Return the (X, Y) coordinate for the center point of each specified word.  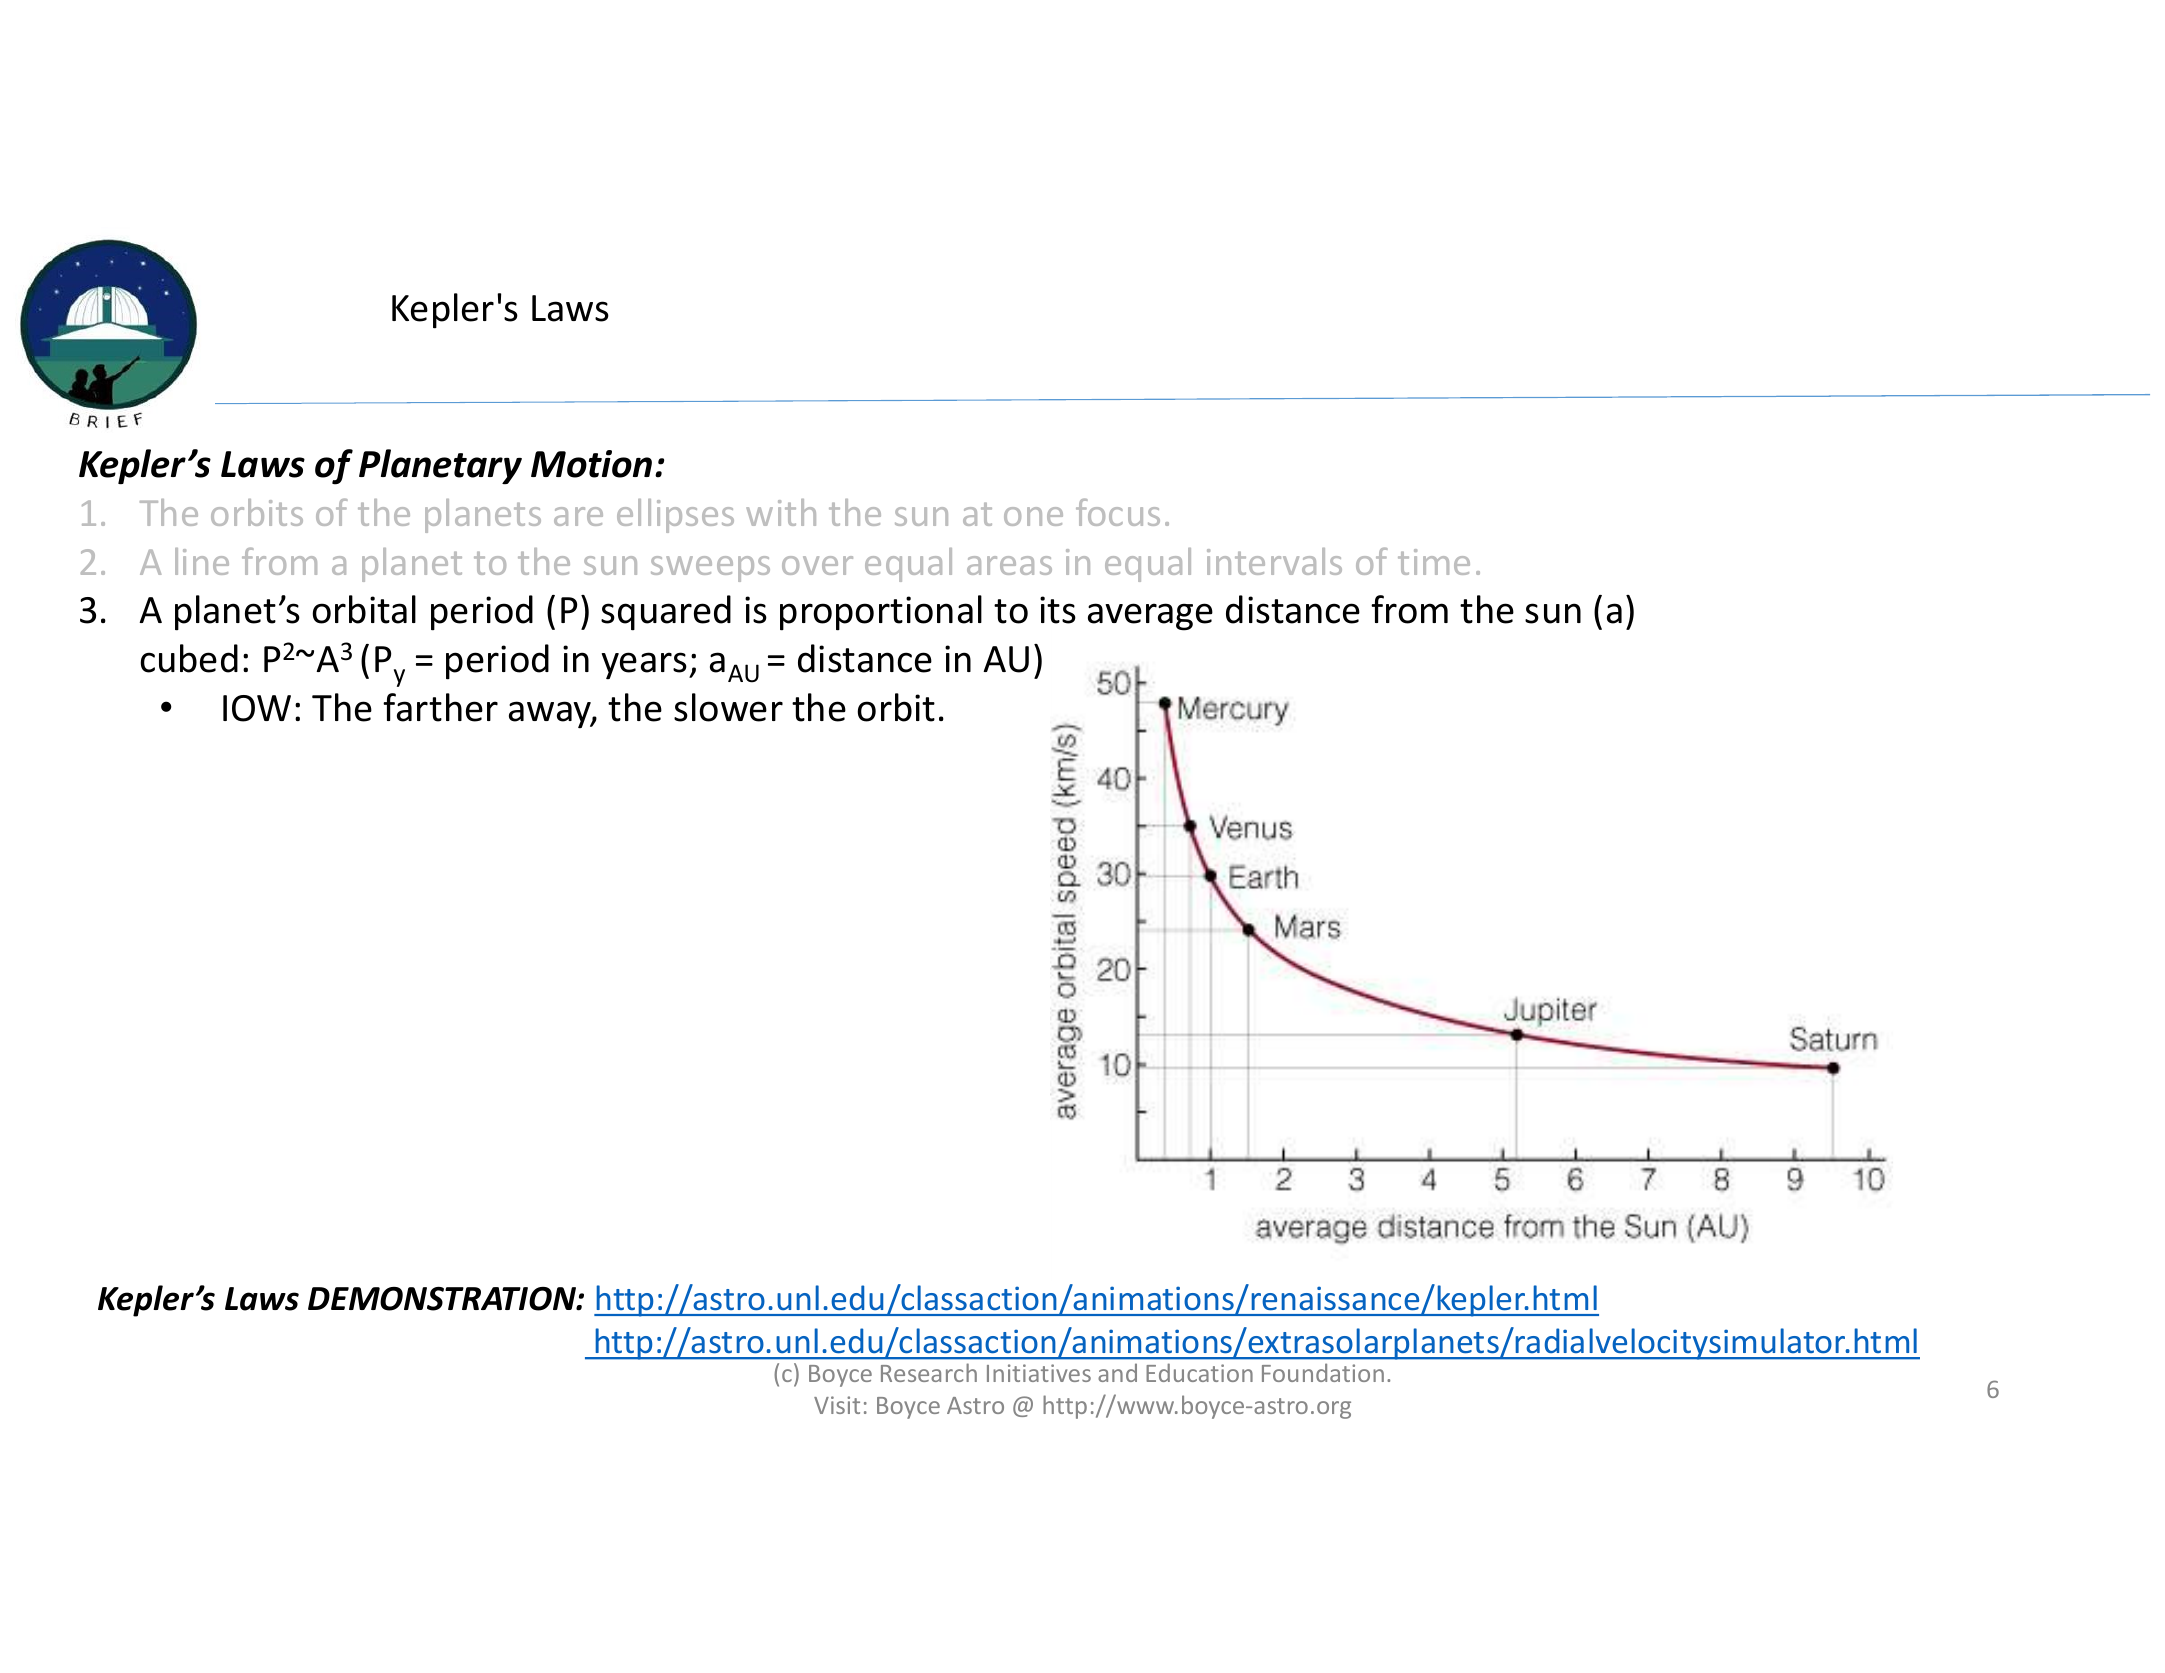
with (781, 512)
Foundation (1323, 1372)
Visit (837, 1405)
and (1117, 1372)
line (202, 561)
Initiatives (1039, 1373)
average (1150, 617)
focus (1118, 512)
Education (1199, 1372)
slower (728, 707)
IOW (257, 708)
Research (929, 1372)
